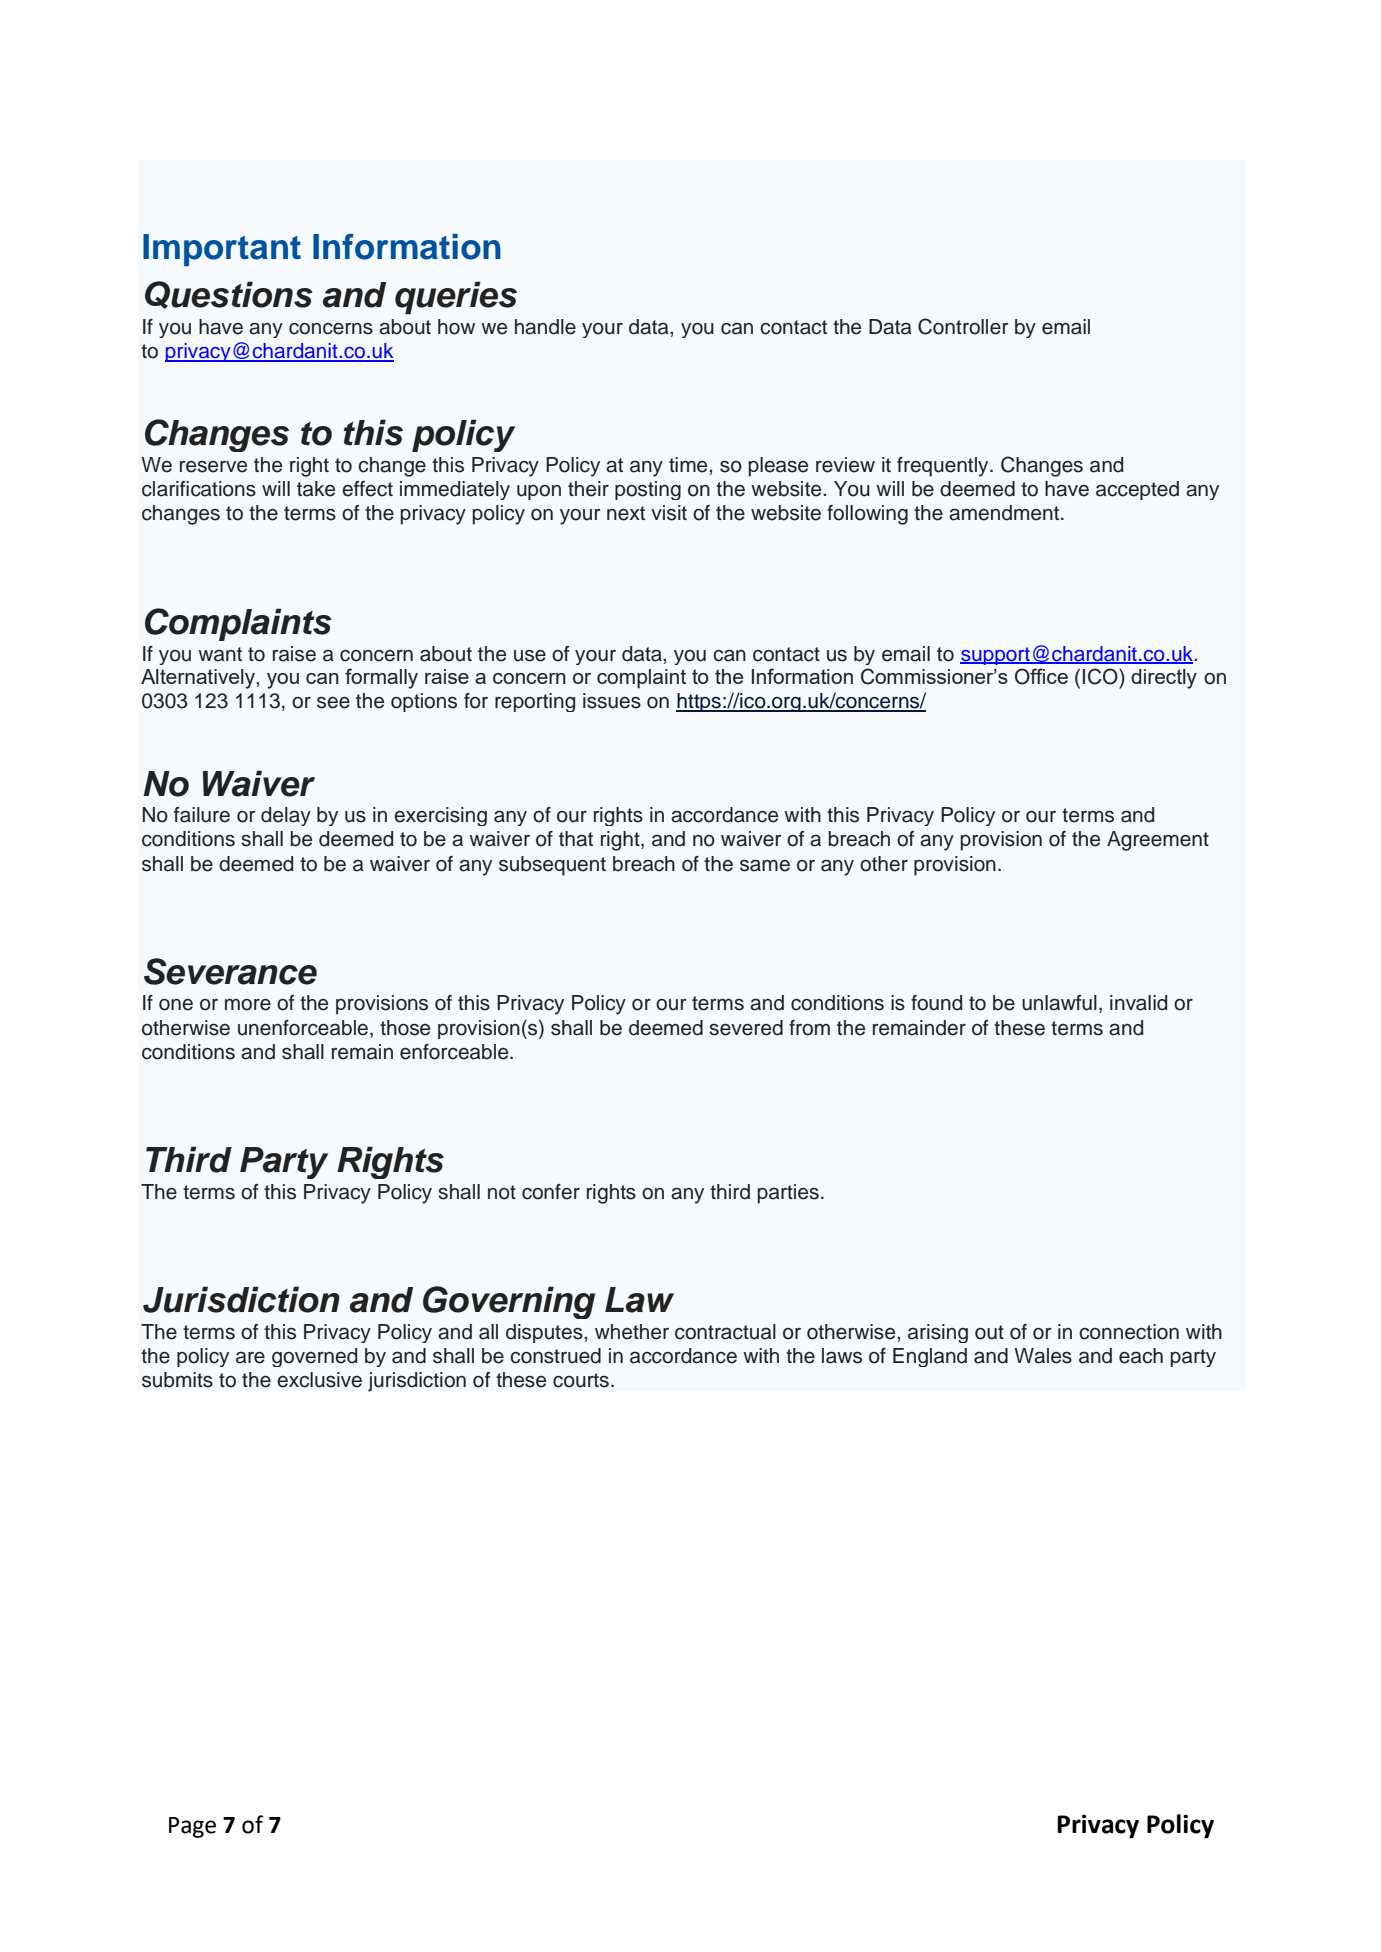 Image resolution: width=1381 pixels, height=1952 pixels. Describe the element at coordinates (192, 1827) in the screenshot. I see `Page` at that location.
